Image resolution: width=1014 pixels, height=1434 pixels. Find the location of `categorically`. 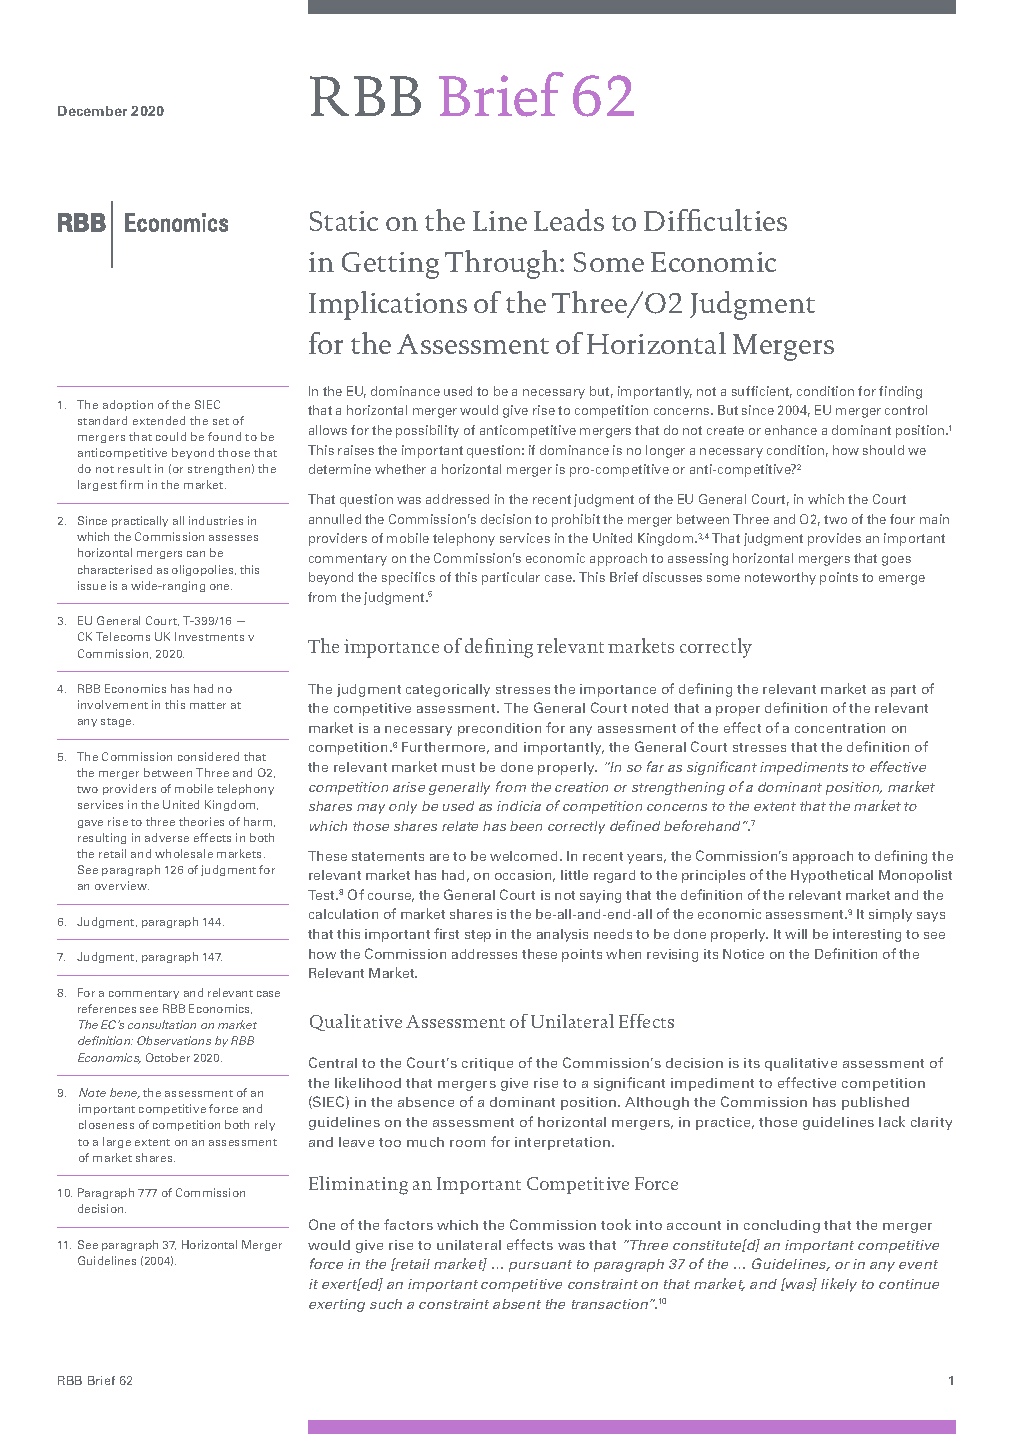

categorically is located at coordinates (448, 690).
